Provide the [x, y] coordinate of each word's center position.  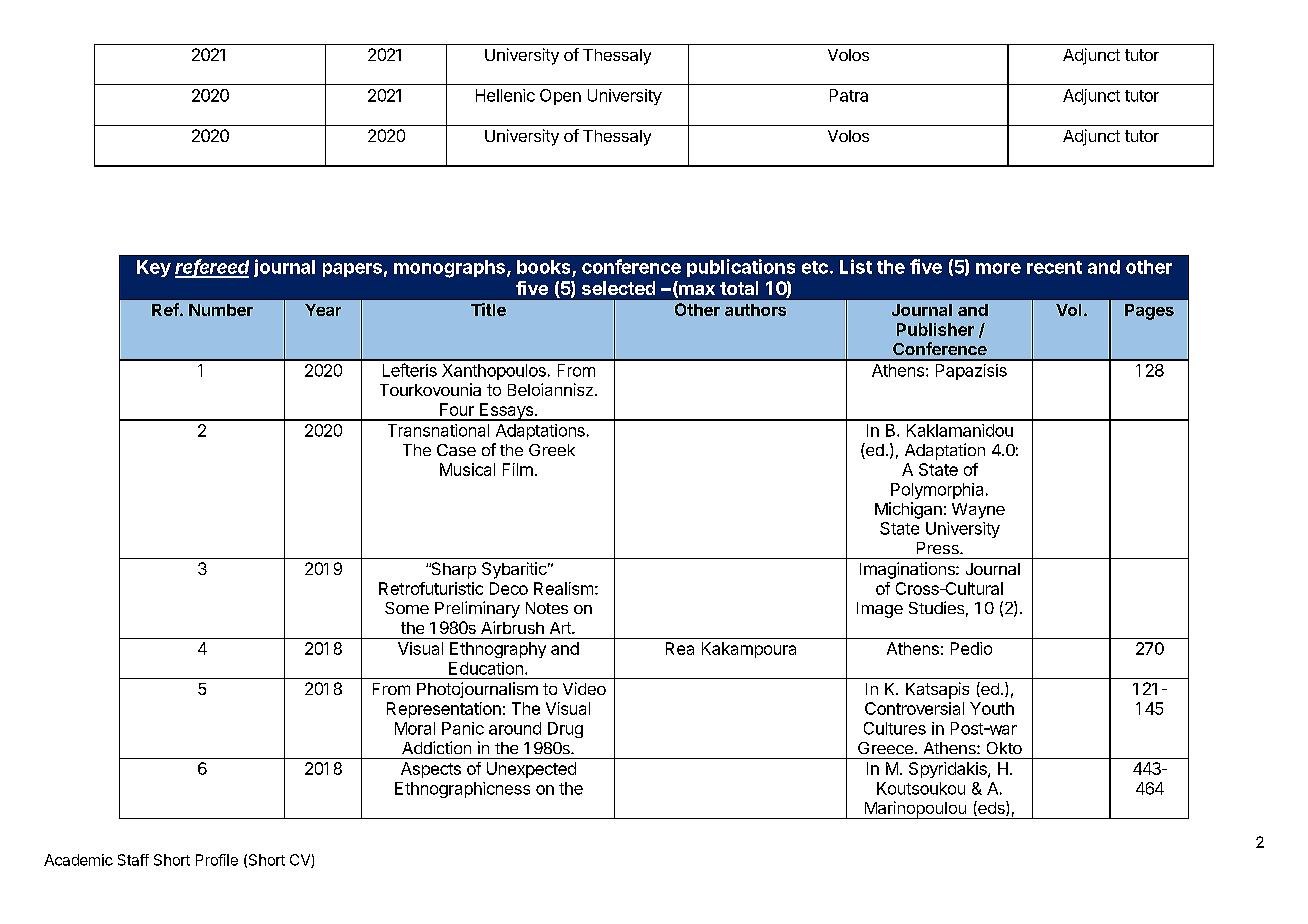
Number [221, 310]
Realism [563, 588]
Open [560, 97]
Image [880, 610]
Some [407, 608]
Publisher [935, 329]
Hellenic [505, 95]
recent [1054, 267]
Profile [217, 860]
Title [488, 309]
